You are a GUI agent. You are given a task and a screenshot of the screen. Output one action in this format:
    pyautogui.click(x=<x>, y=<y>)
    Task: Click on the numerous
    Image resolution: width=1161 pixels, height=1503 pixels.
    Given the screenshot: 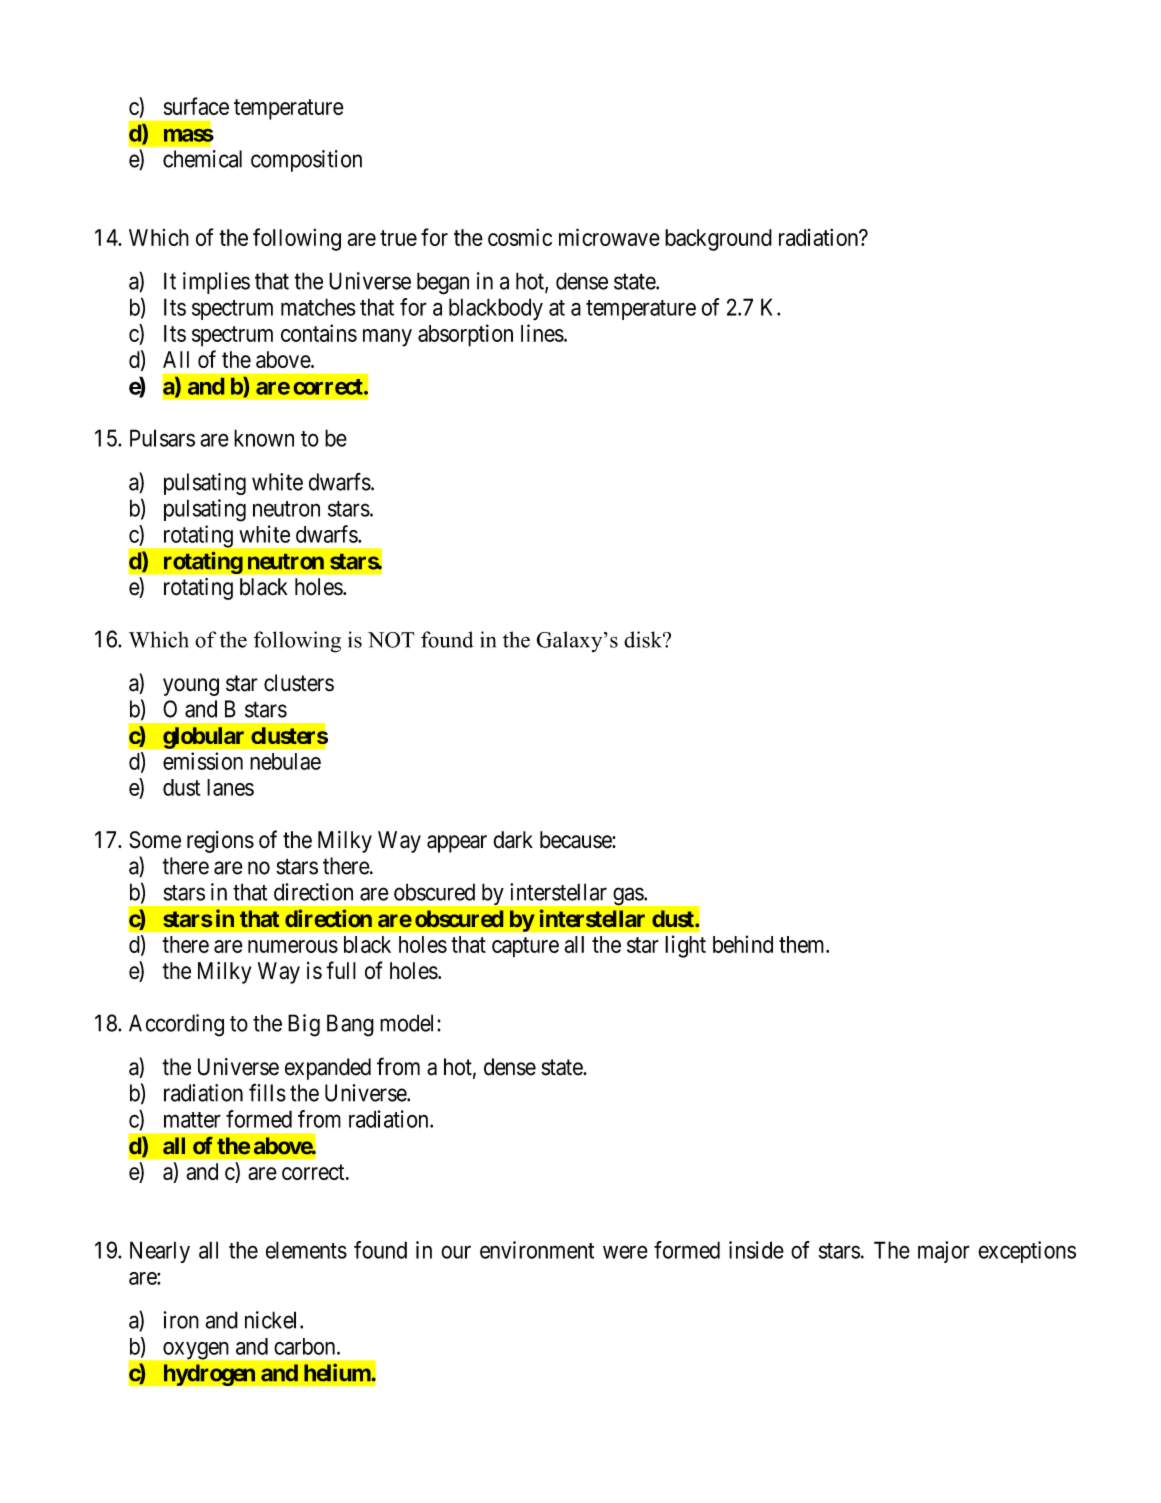 What is the action you would take?
    pyautogui.click(x=293, y=946)
